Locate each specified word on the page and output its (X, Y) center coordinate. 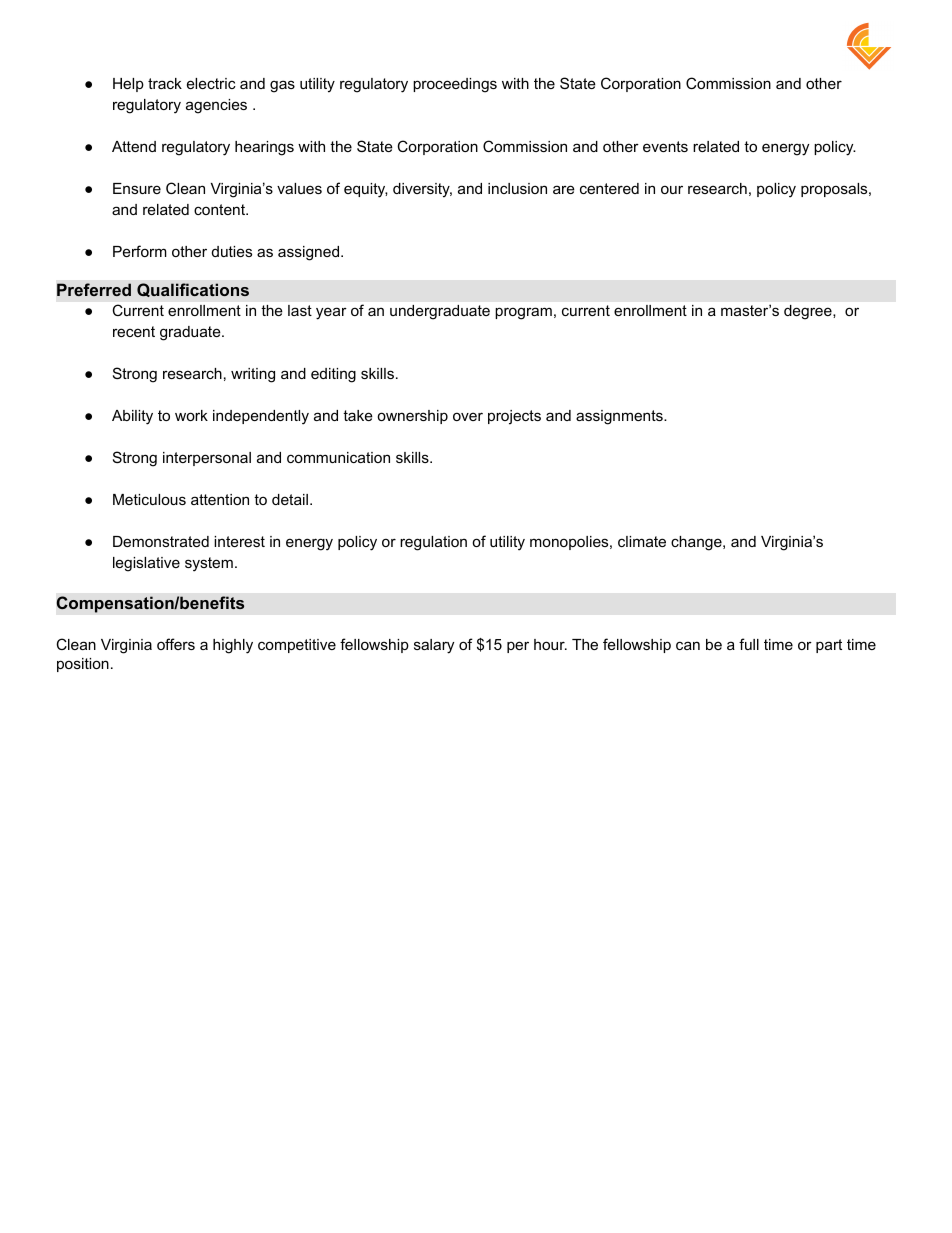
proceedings (455, 85)
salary (434, 646)
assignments (620, 417)
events (665, 146)
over (468, 416)
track (165, 83)
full (749, 644)
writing (253, 375)
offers (176, 644)
